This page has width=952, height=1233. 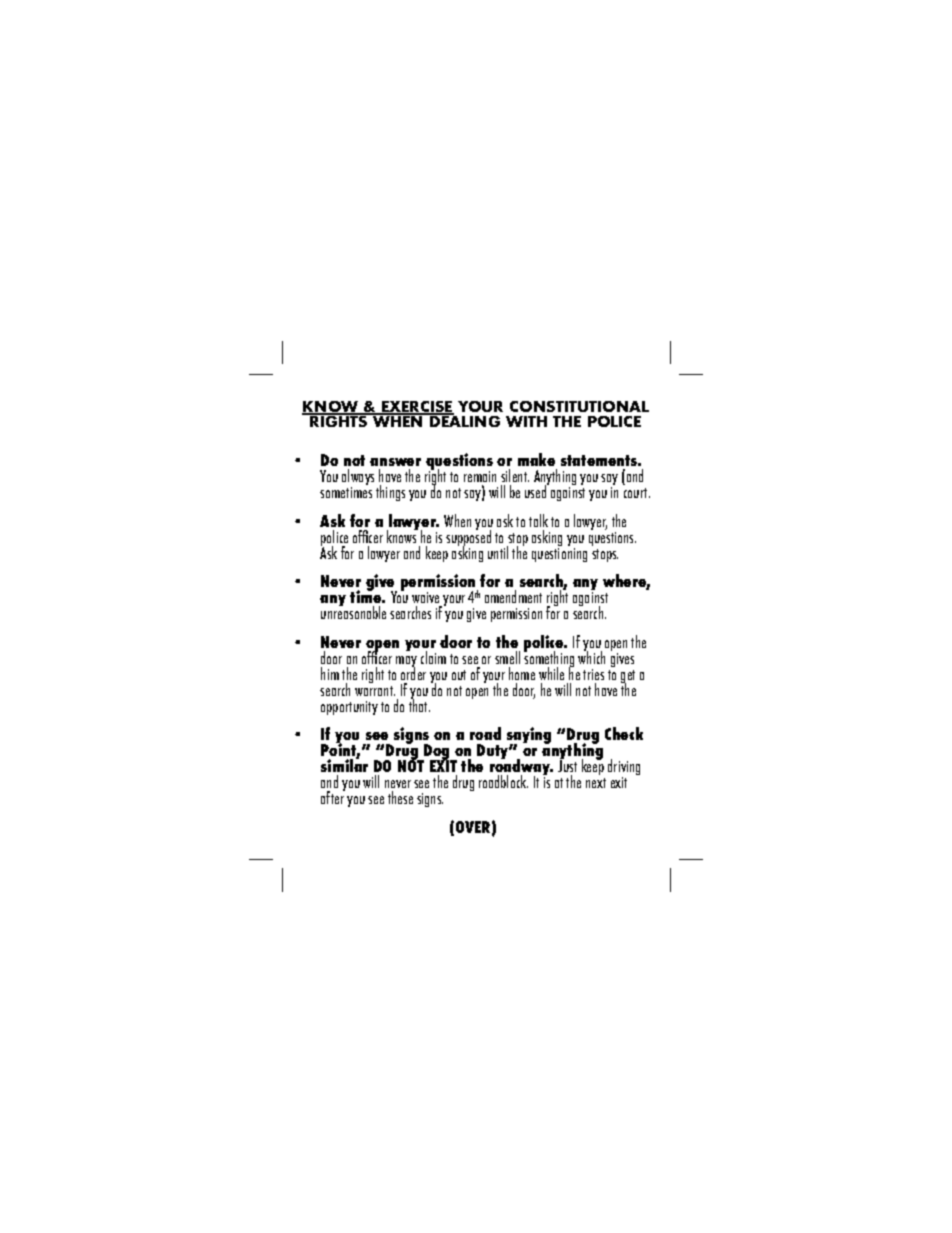 I want to click on Dog, so click(x=437, y=753).
